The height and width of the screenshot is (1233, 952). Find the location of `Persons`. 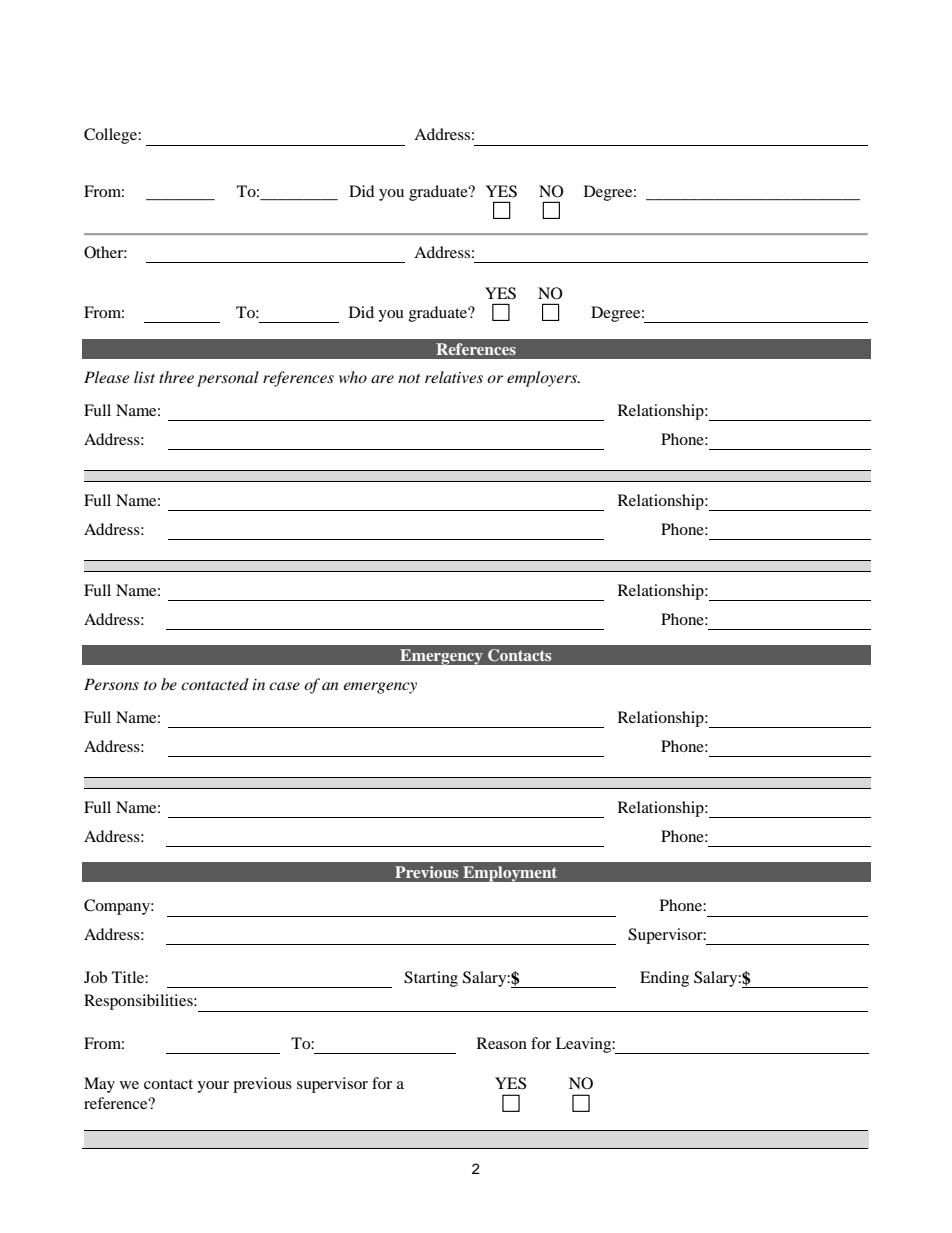

Persons is located at coordinates (111, 684).
